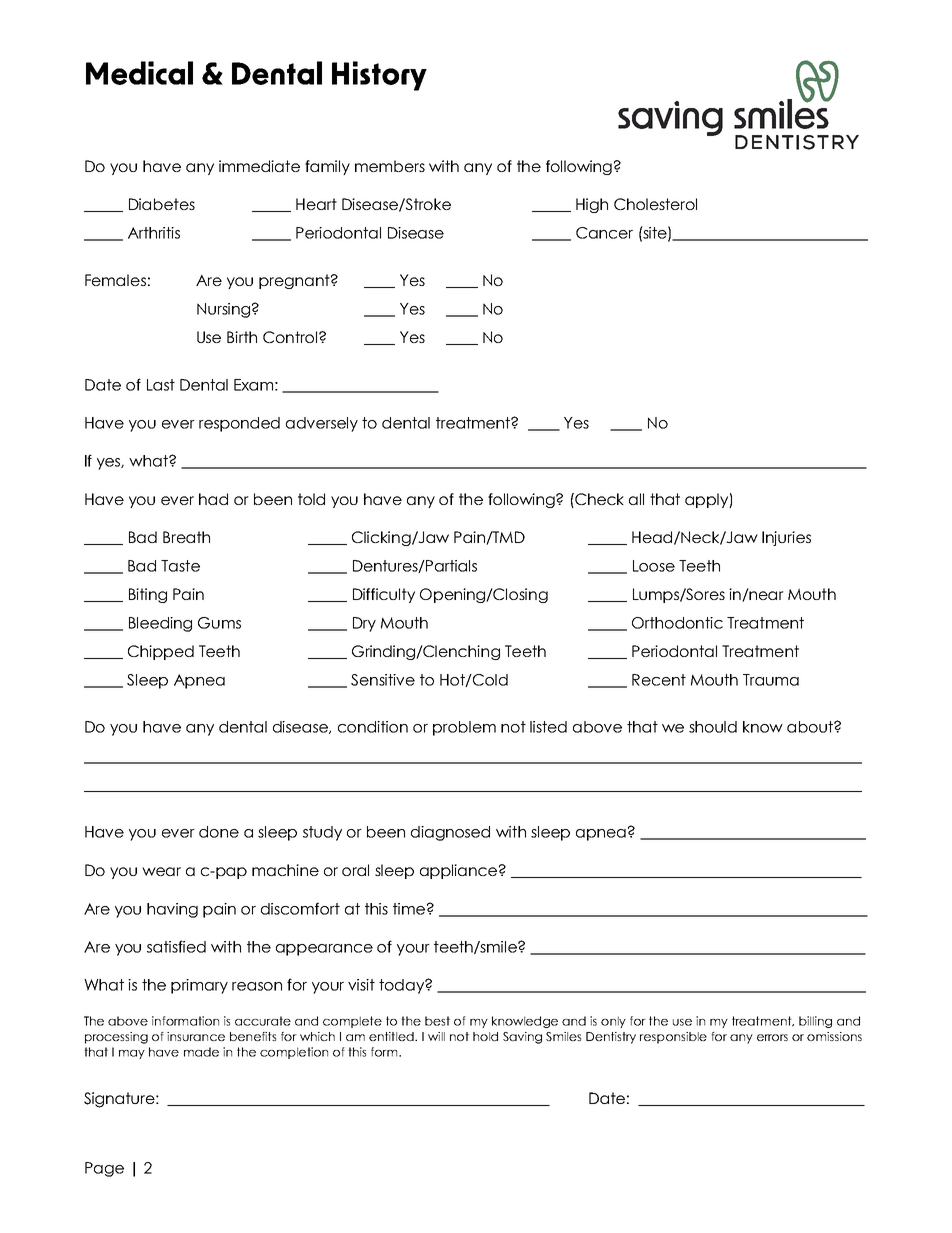 Image resolution: width=952 pixels, height=1233 pixels. What do you see at coordinates (713, 727) in the image?
I see `should` at bounding box center [713, 727].
